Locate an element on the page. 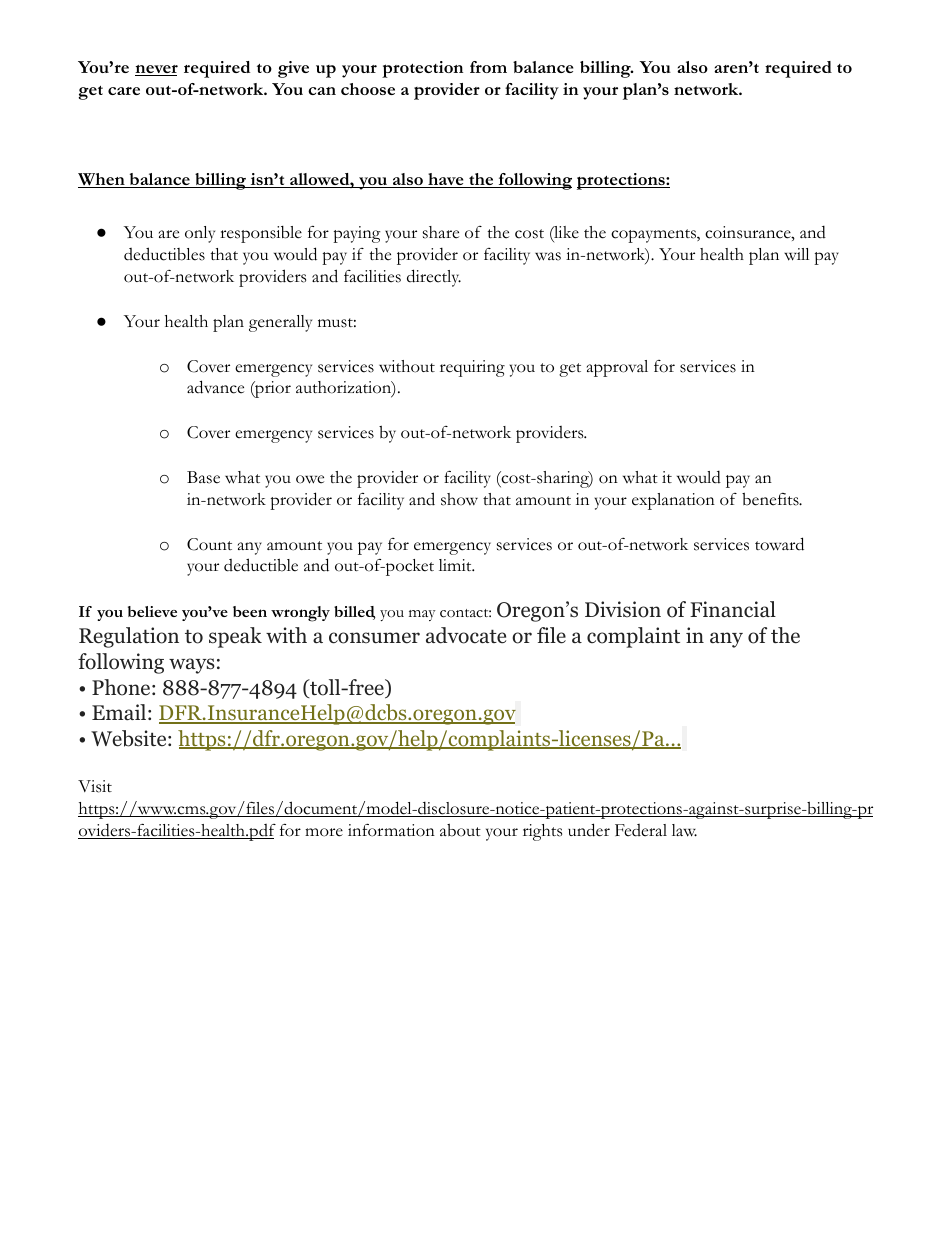 This image has width=952, height=1233. will is located at coordinates (796, 254).
